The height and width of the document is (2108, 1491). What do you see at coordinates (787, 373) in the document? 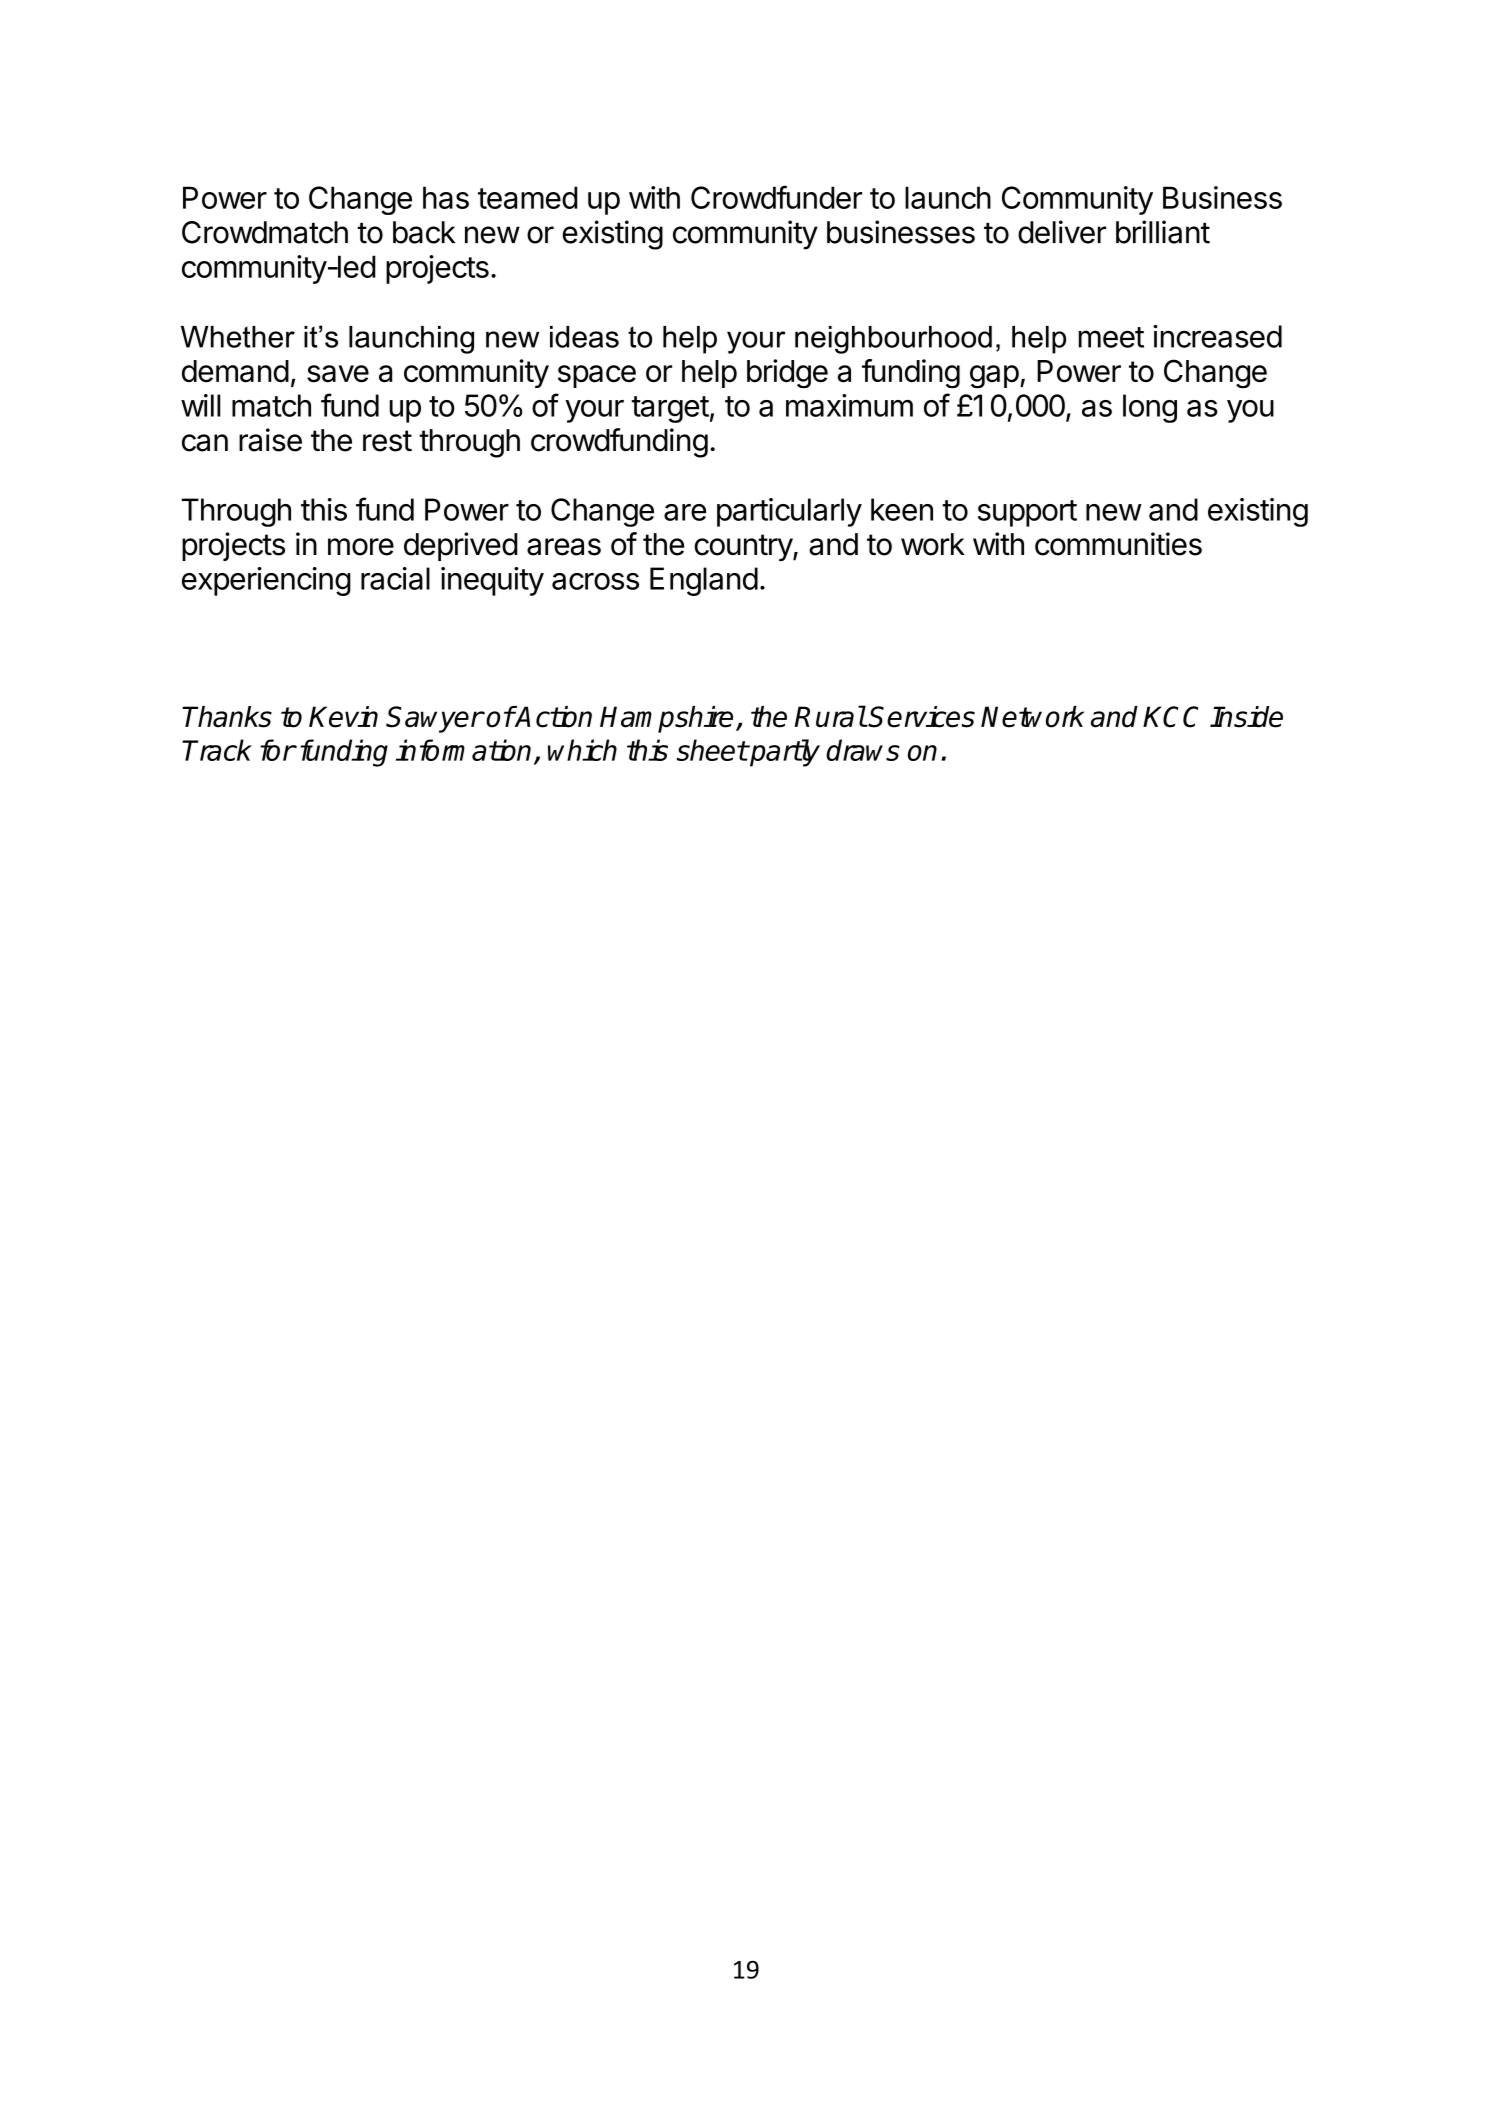
I see `bridge` at bounding box center [787, 373].
